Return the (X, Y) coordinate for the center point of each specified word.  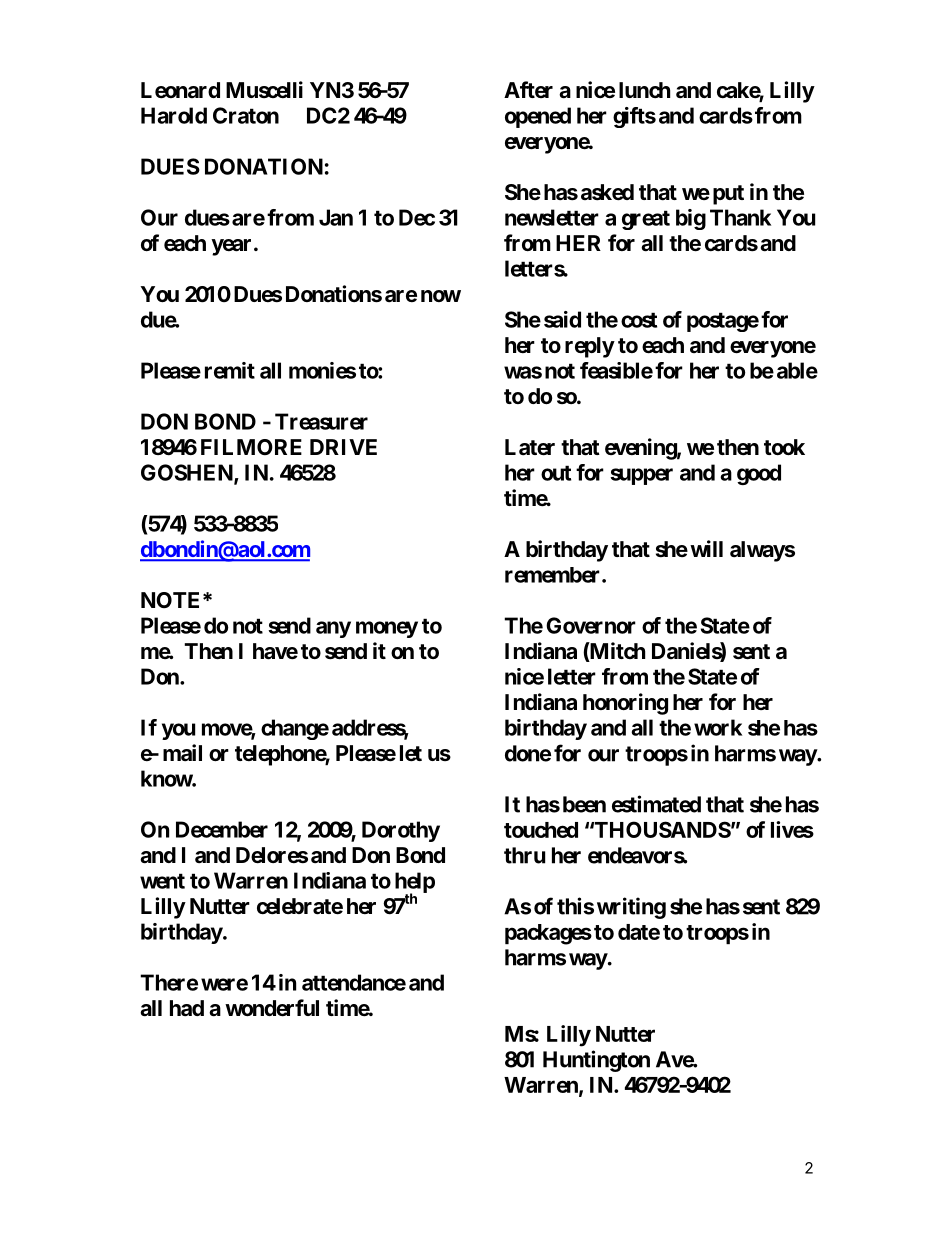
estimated (656, 804)
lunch (644, 90)
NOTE (170, 600)
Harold (174, 115)
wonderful (272, 1008)
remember (554, 575)
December (222, 829)
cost (639, 320)
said (562, 319)
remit (230, 370)
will (706, 548)
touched (541, 830)
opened (538, 117)
